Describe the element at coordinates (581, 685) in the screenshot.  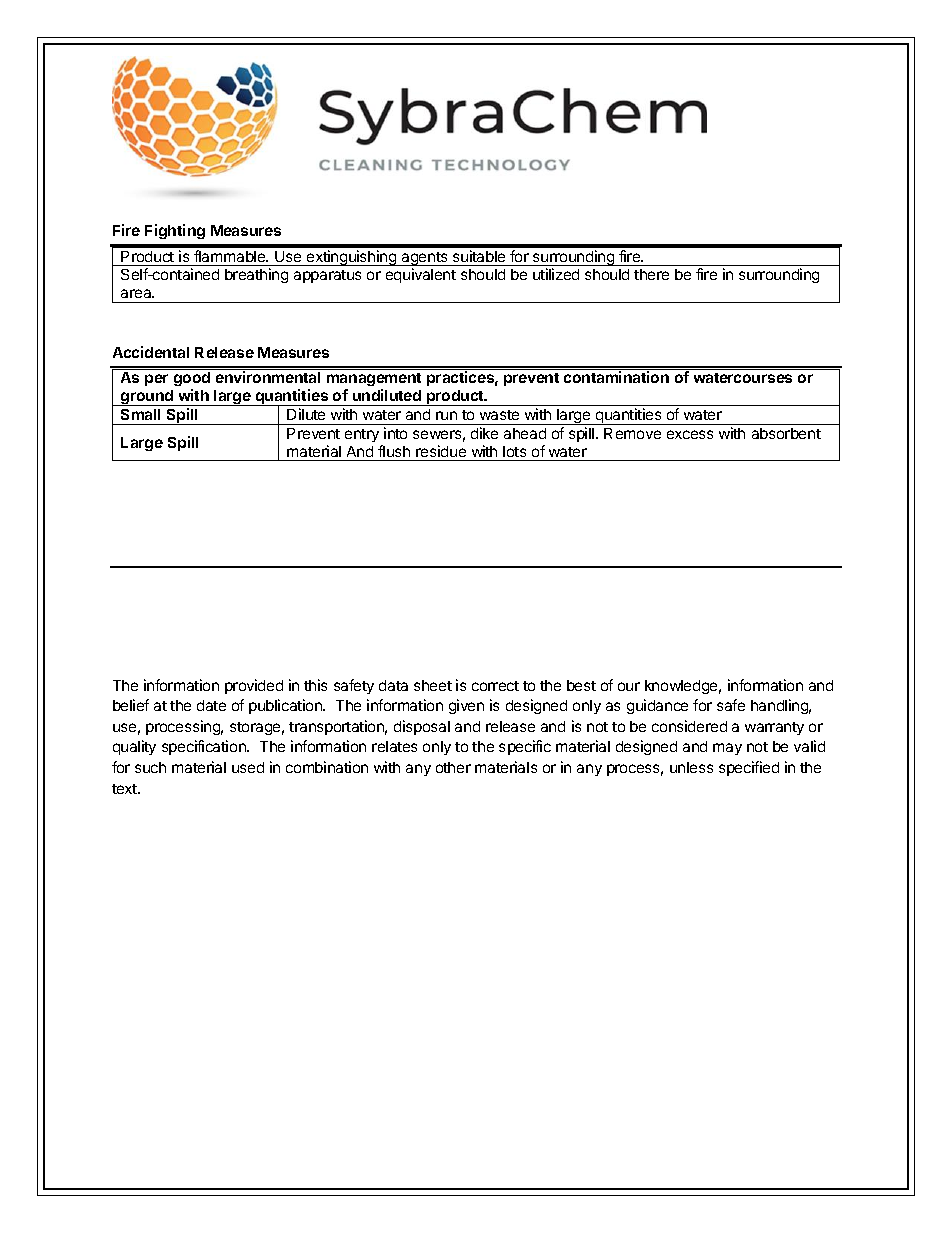
I see `best` at that location.
